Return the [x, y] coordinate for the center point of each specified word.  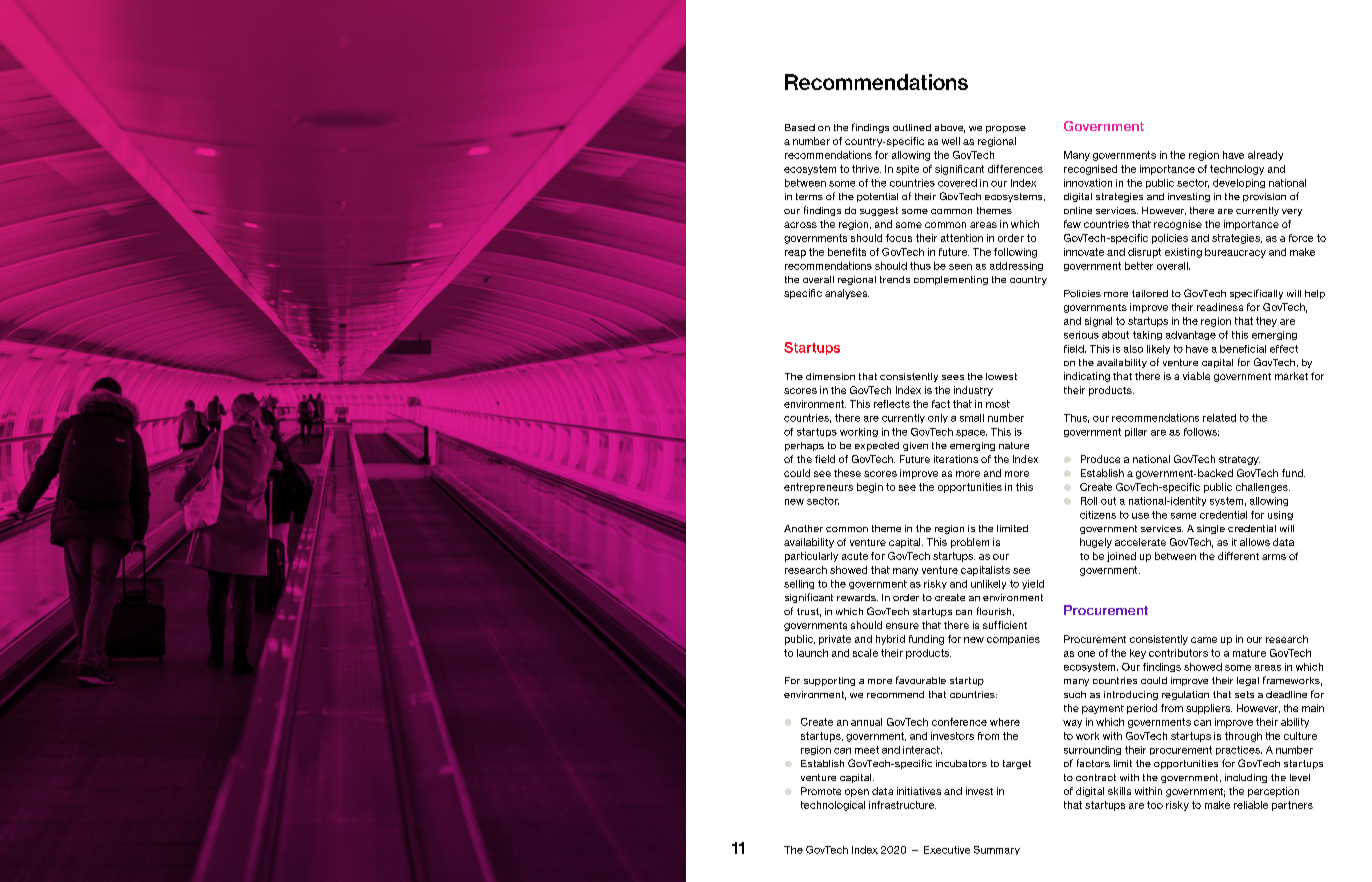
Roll [1089, 501]
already [1265, 156]
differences [1015, 169]
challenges [1263, 488]
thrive [866, 169]
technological [833, 806]
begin [870, 488]
